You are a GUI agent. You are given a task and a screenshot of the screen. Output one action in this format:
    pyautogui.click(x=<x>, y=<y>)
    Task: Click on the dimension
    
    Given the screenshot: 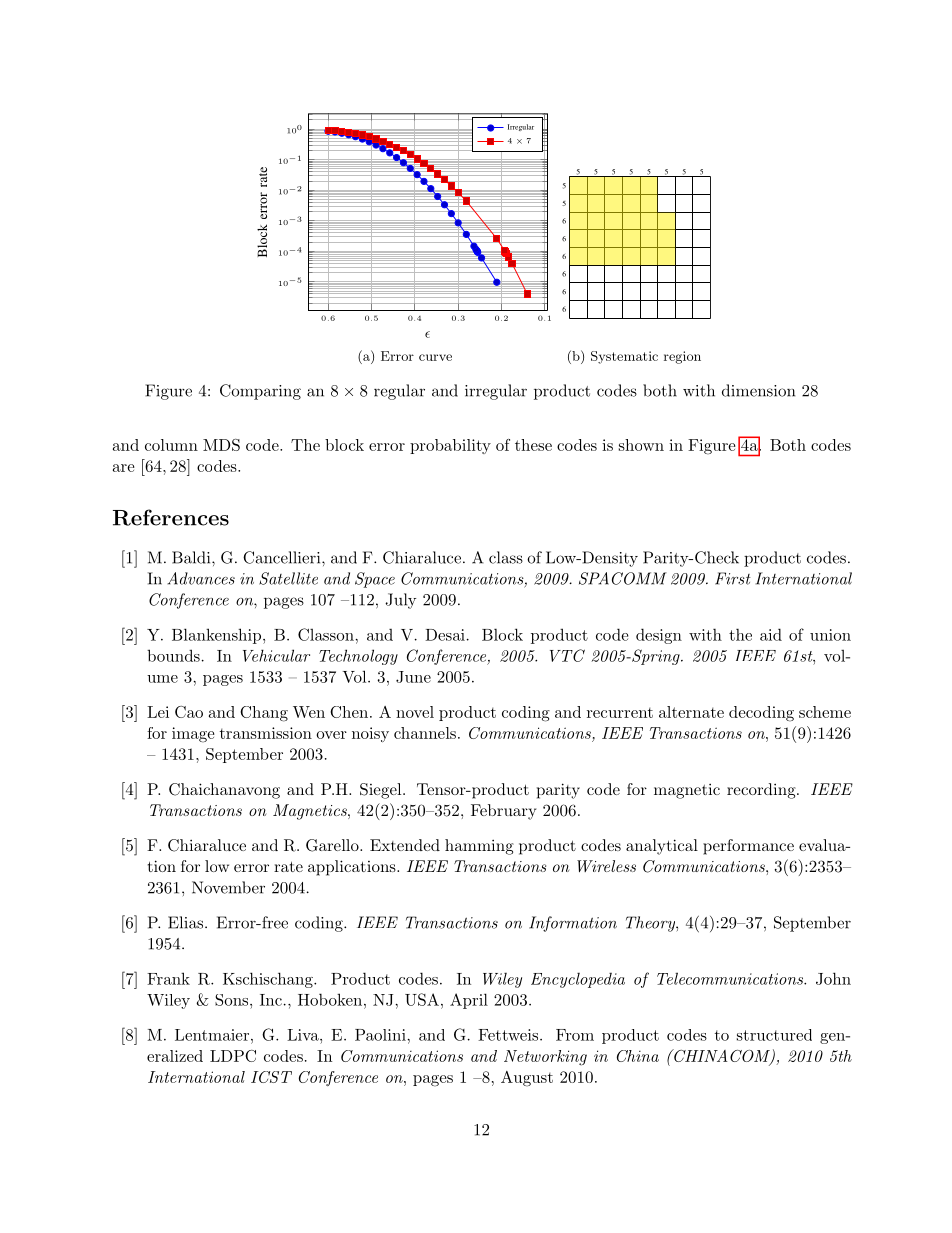 What is the action you would take?
    pyautogui.click(x=758, y=390)
